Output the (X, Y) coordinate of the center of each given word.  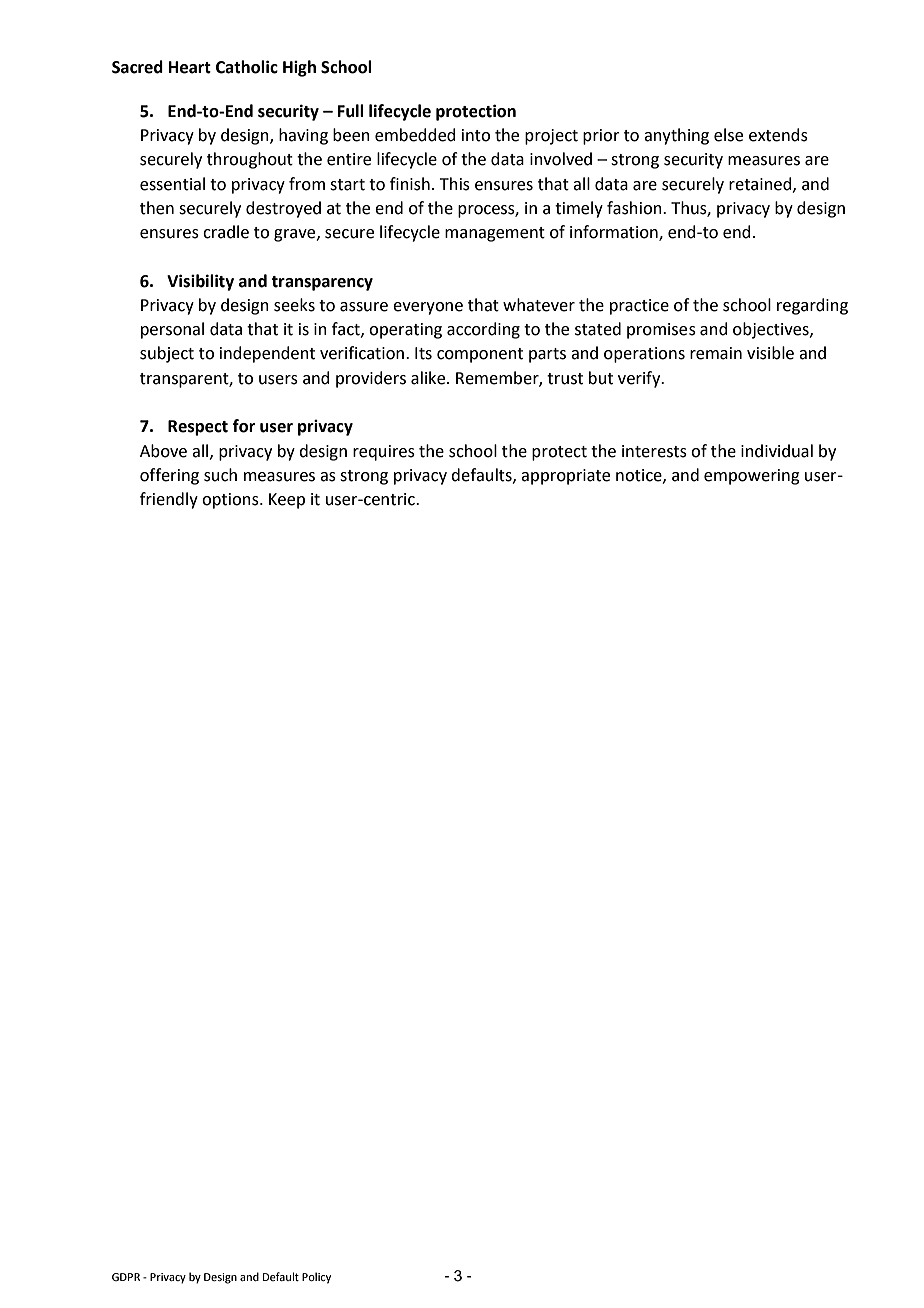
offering (169, 476)
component (480, 355)
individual (777, 451)
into (476, 135)
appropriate (565, 477)
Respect (198, 428)
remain (716, 353)
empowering (752, 477)
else (728, 135)
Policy (316, 1278)
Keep (287, 501)
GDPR (126, 1277)
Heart (190, 67)
